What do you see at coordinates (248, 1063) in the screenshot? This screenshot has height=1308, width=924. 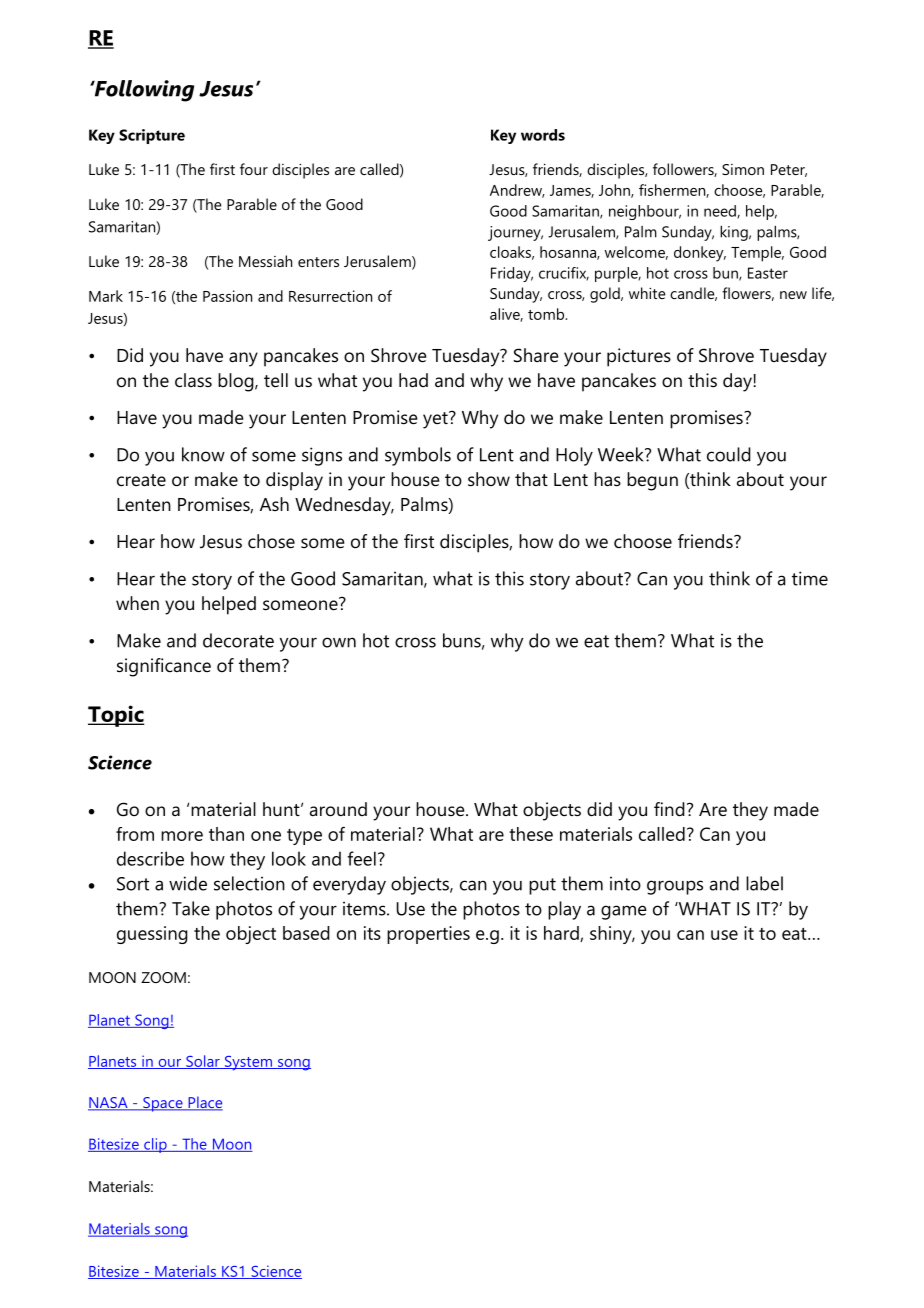 I see `System` at bounding box center [248, 1063].
